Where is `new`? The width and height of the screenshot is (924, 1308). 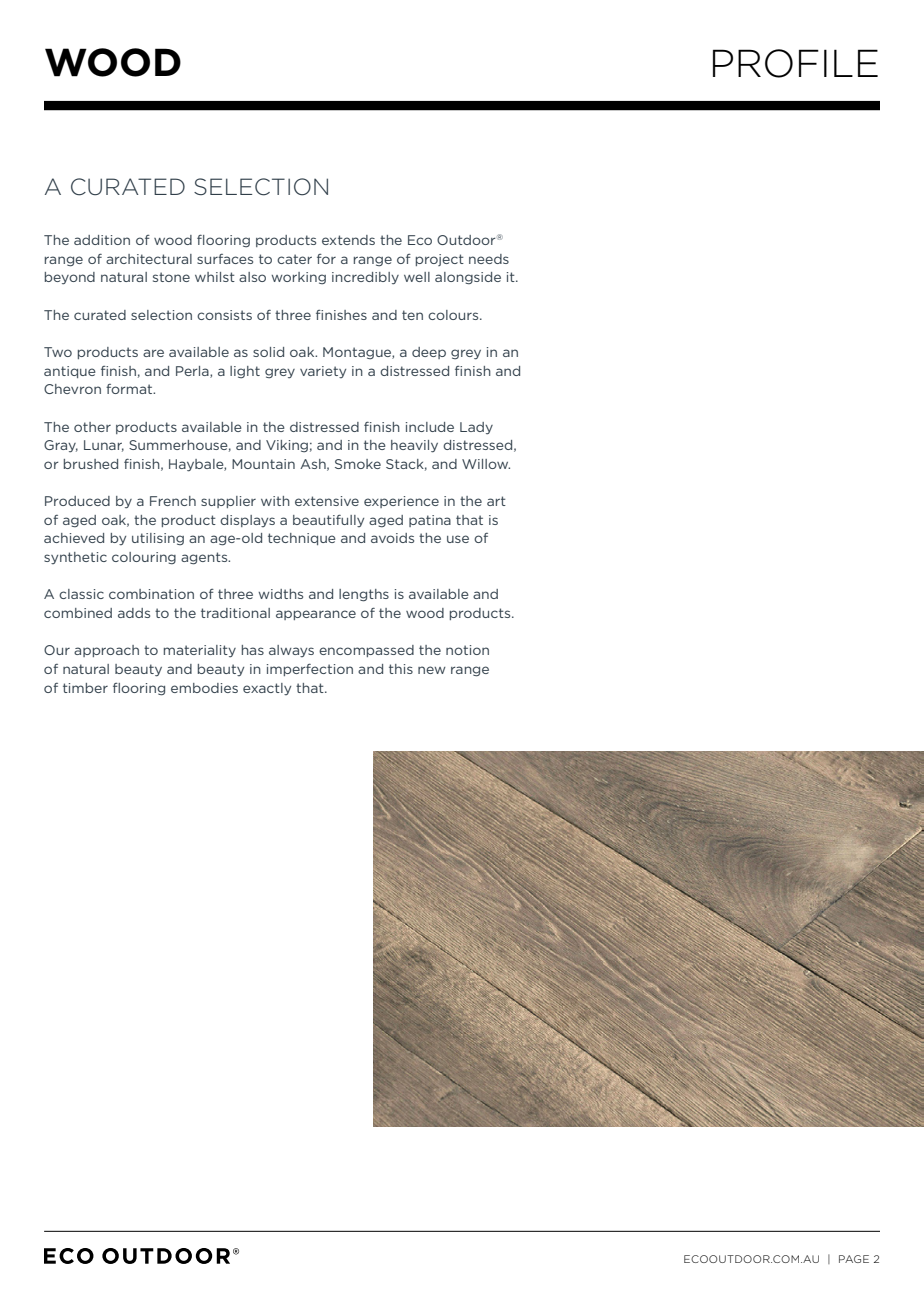
new is located at coordinates (432, 670).
